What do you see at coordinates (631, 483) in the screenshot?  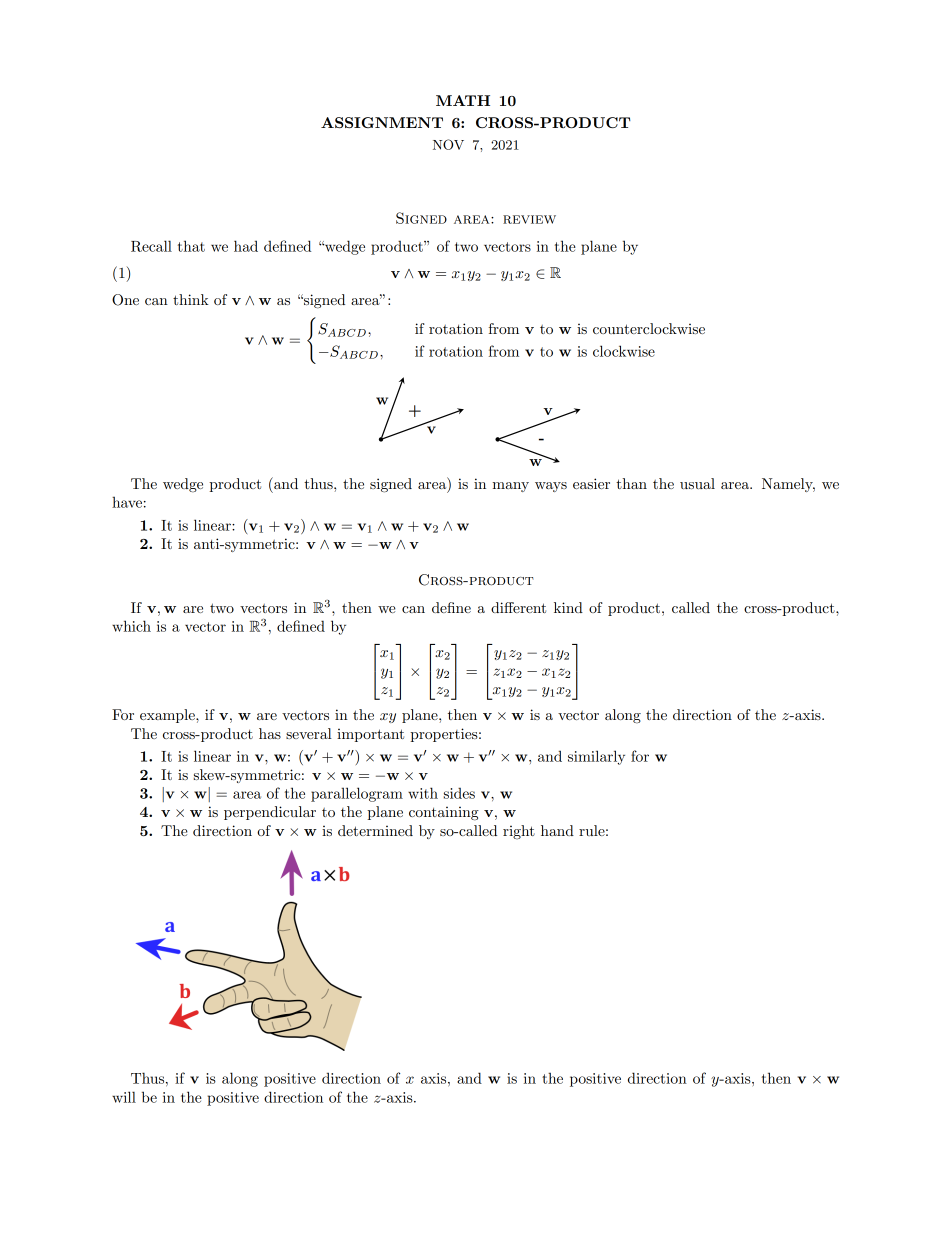 I see `than` at bounding box center [631, 483].
